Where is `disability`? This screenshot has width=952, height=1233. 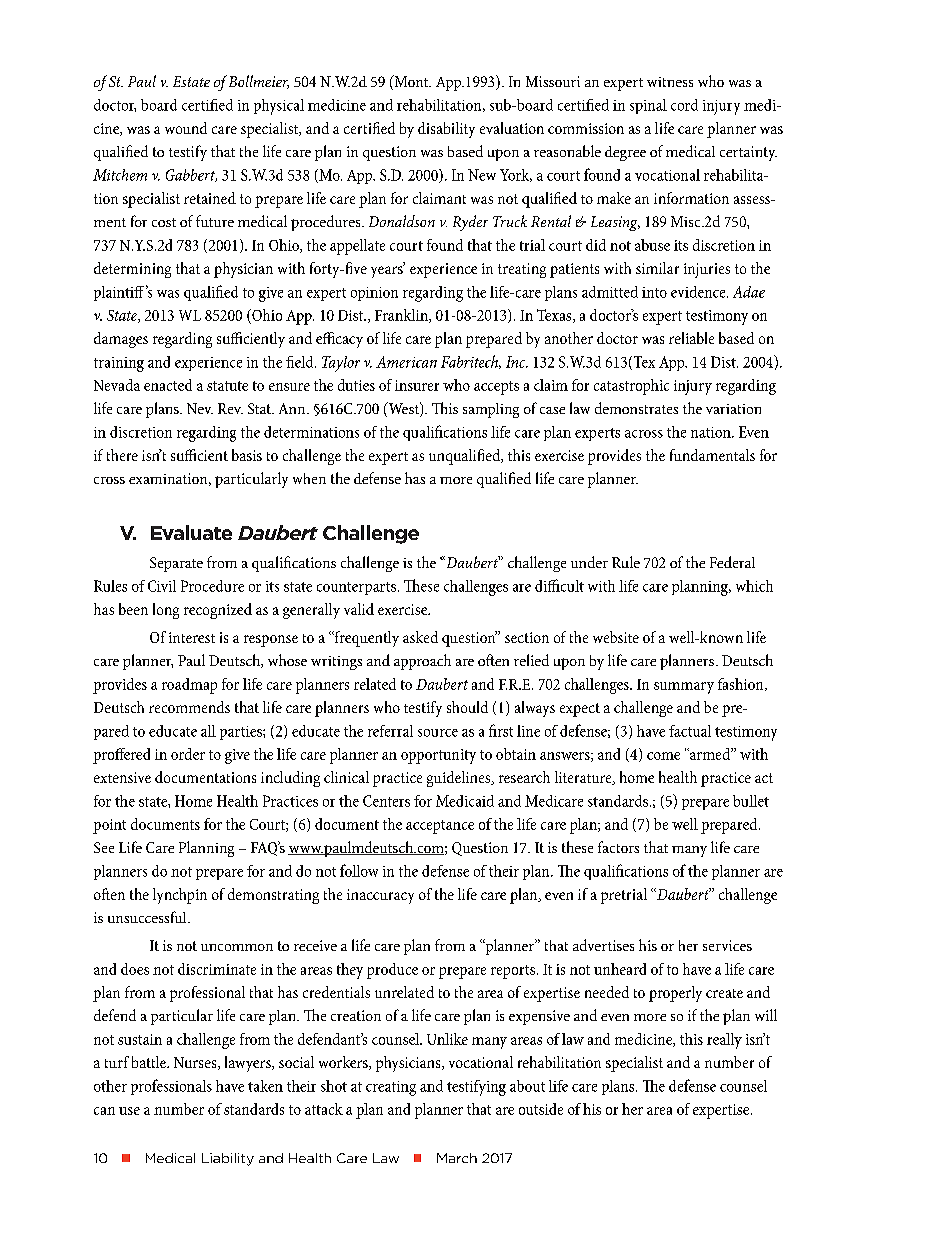 disability is located at coordinates (446, 130).
